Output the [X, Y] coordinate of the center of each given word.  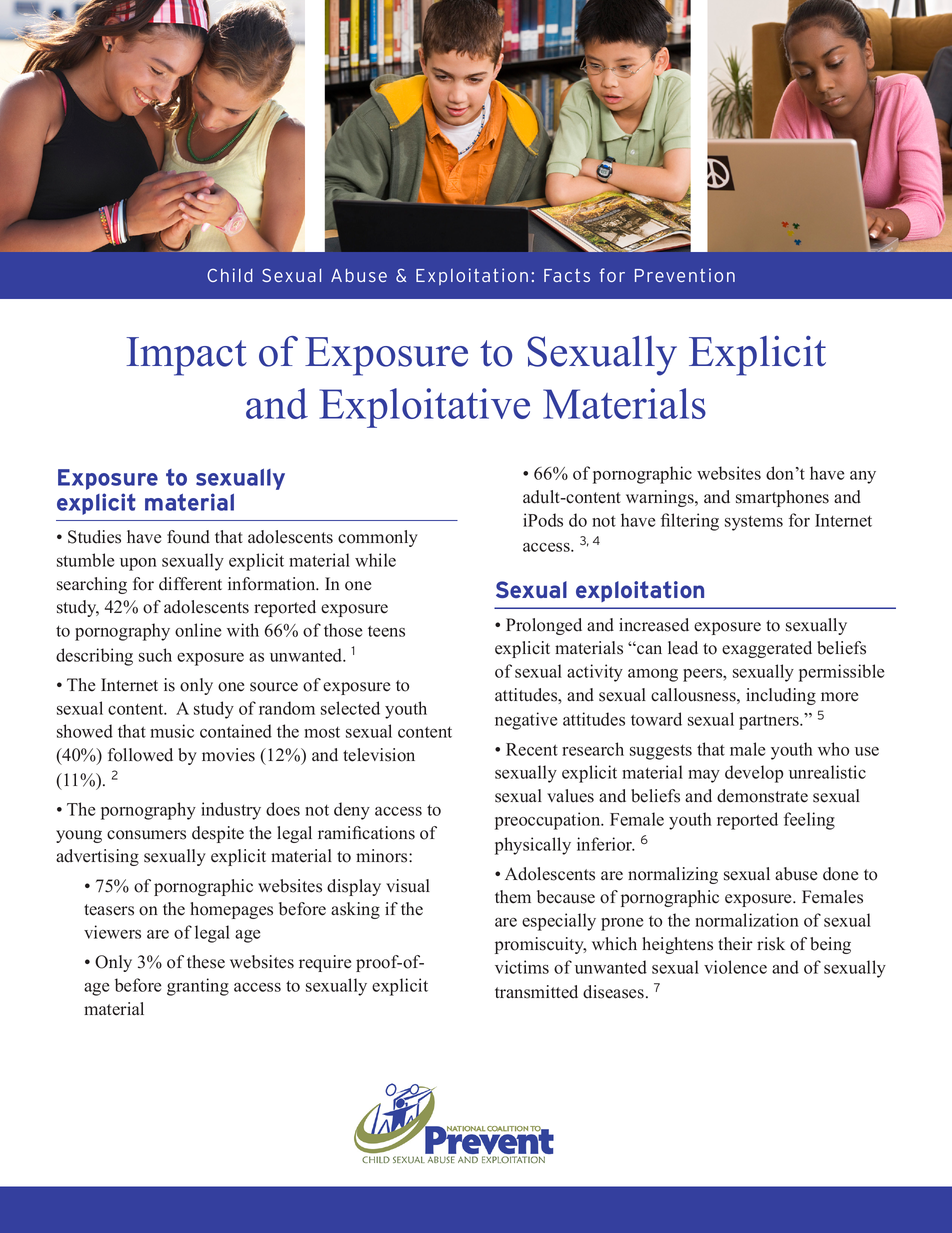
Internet [129, 685]
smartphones [782, 498]
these [206, 962]
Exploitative [424, 408]
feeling [809, 821]
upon [138, 564]
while [375, 560]
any [863, 477]
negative [526, 721]
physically [533, 846]
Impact [186, 356]
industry [231, 811]
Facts [567, 275]
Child [230, 275]
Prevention [685, 275]
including [781, 696]
